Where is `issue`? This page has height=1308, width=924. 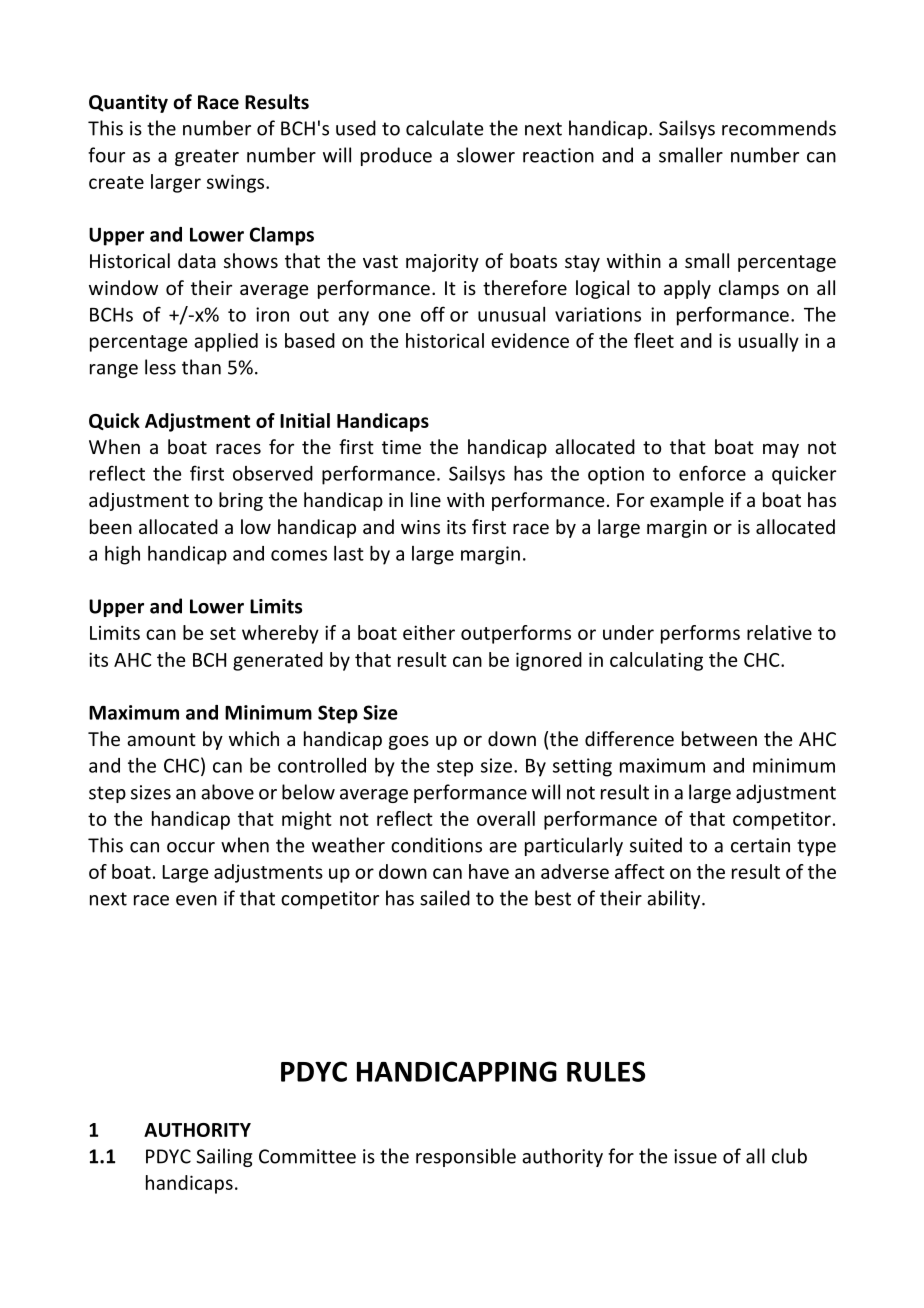
issue is located at coordinates (695, 1156).
